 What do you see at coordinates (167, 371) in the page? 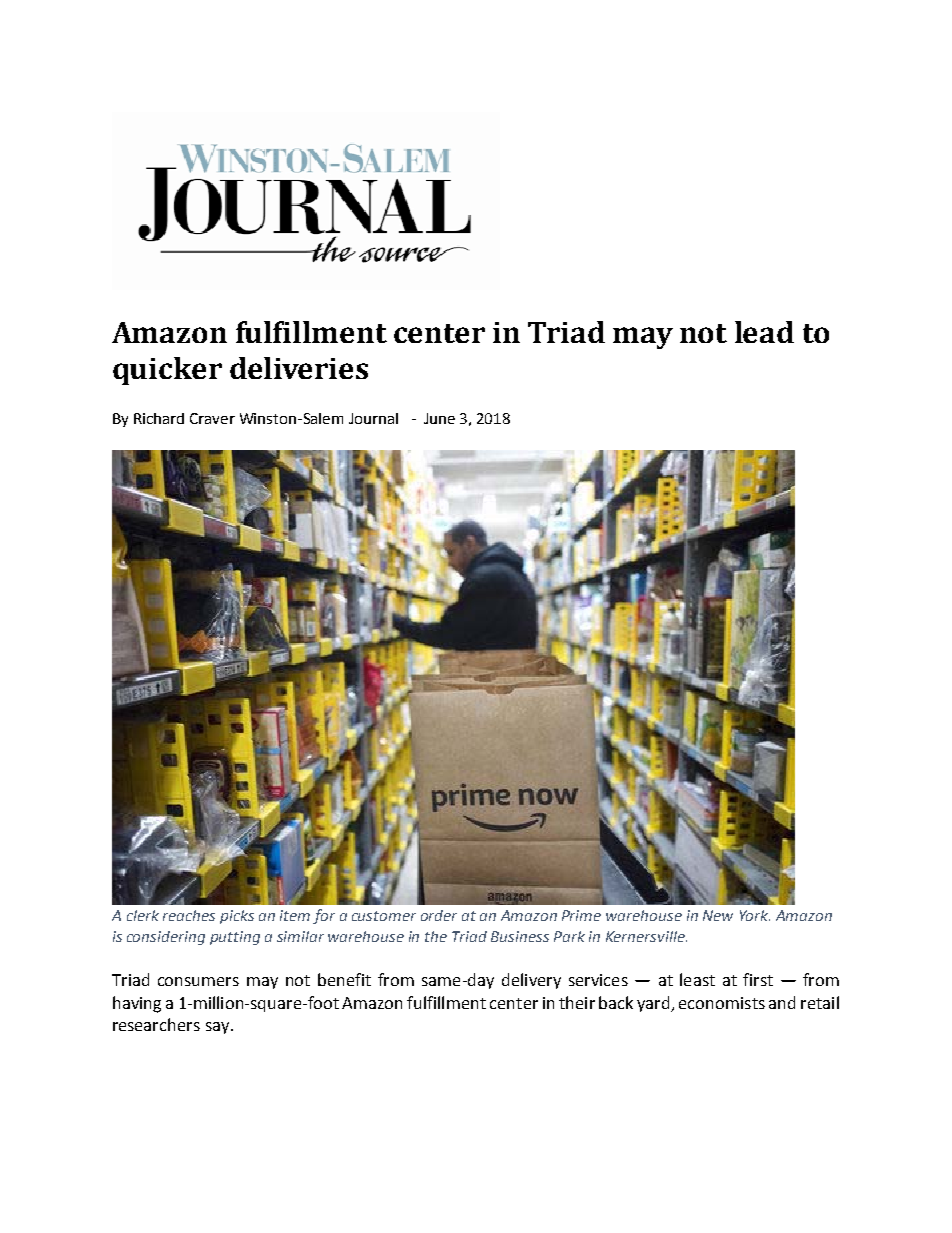
I see `quicker` at bounding box center [167, 371].
